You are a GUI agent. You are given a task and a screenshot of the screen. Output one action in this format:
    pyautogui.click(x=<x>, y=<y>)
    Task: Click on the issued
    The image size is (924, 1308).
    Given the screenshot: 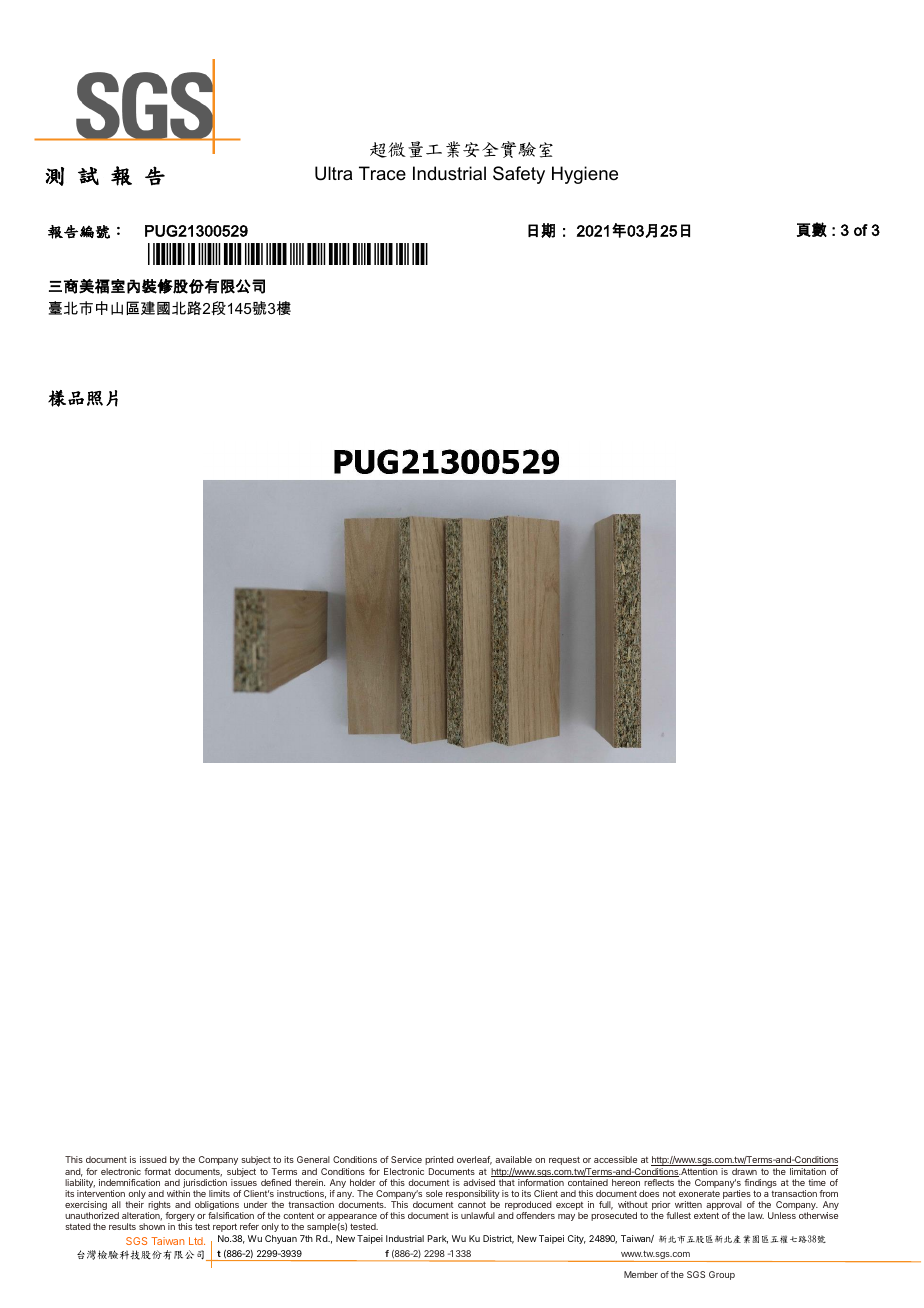 What is the action you would take?
    pyautogui.click(x=153, y=1159)
